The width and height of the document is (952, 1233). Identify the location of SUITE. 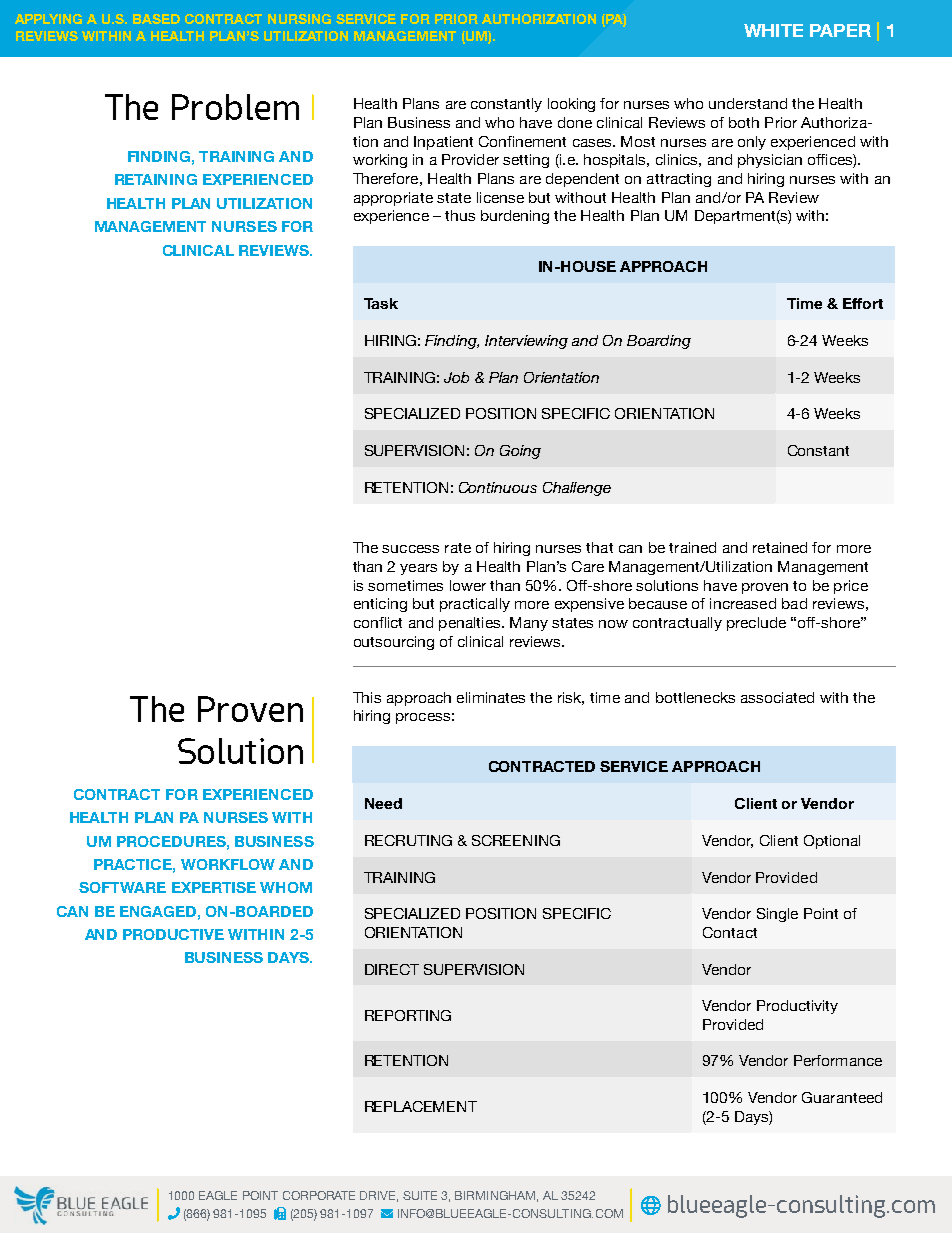
(420, 1195).
